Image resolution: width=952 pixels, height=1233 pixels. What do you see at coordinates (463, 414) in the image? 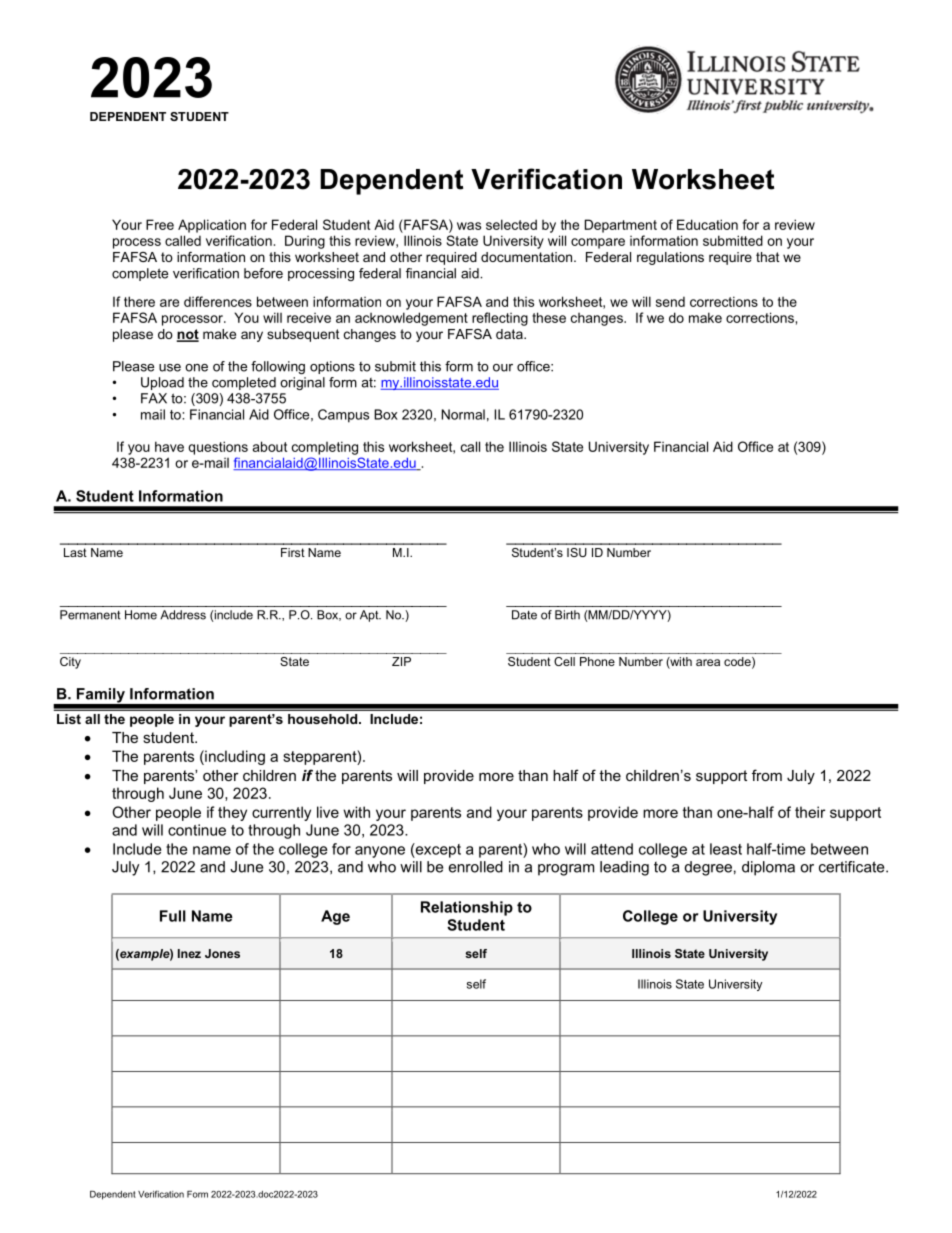
I see `Normal` at bounding box center [463, 414].
